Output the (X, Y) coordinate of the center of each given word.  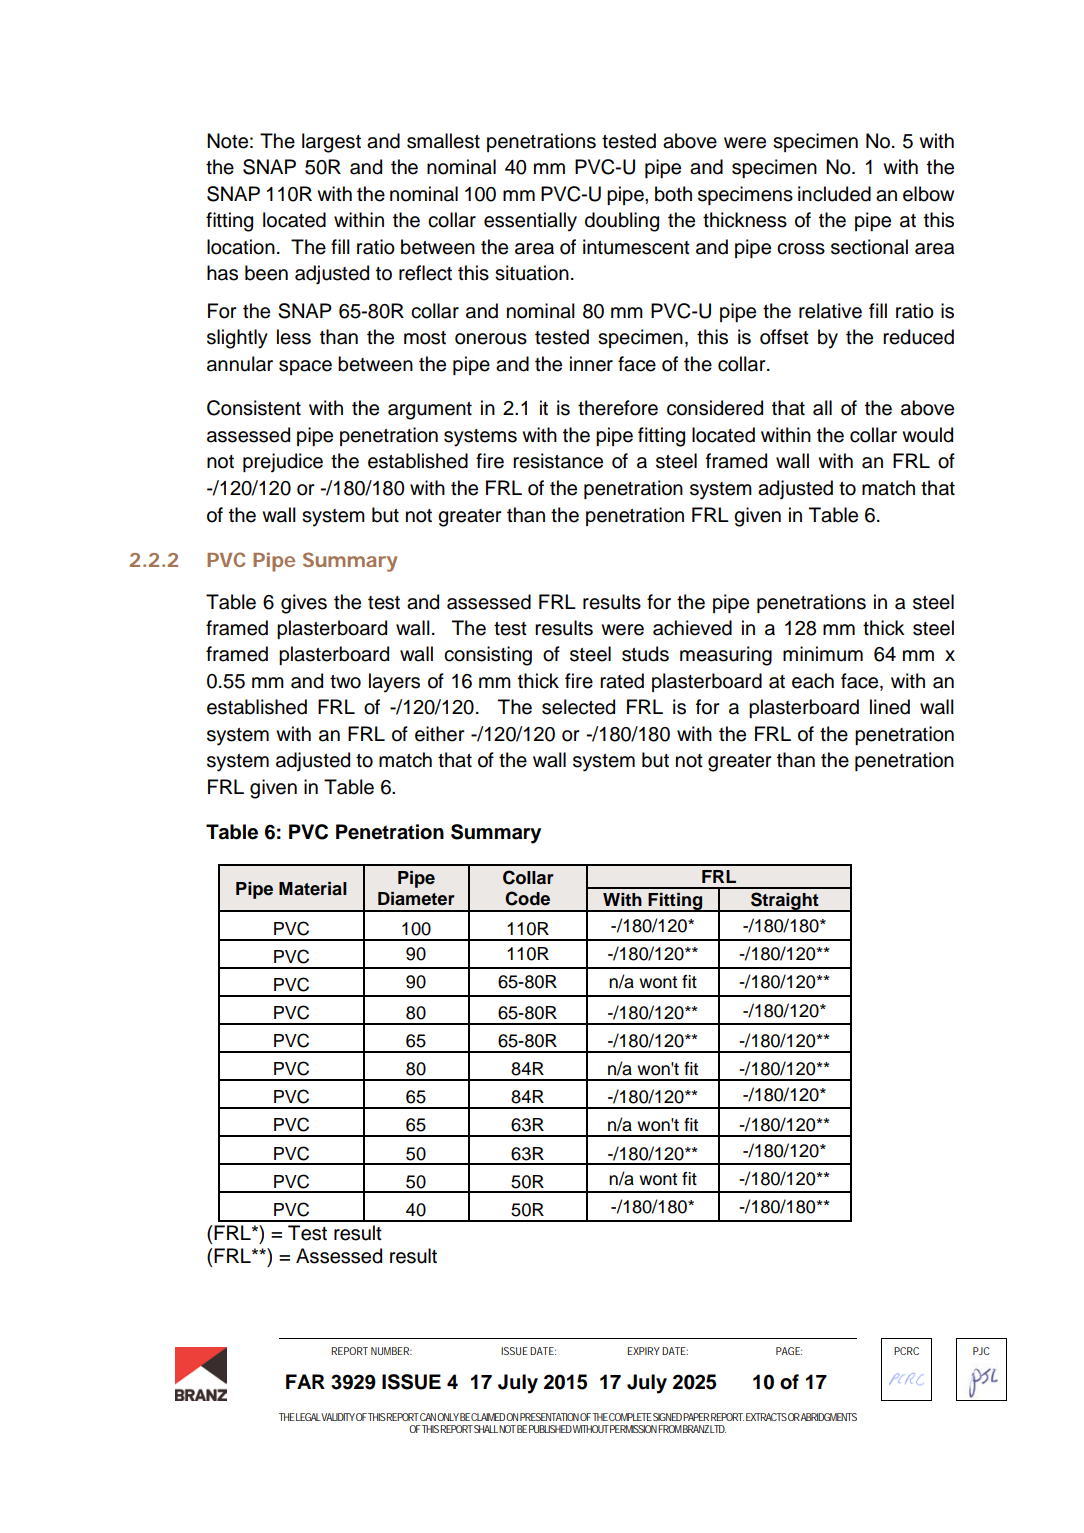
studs (645, 654)
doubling (622, 222)
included (834, 194)
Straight (785, 902)
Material (313, 889)
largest (331, 143)
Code (527, 898)
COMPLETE (630, 1417)
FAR (305, 1381)
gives (304, 604)
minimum (823, 654)
